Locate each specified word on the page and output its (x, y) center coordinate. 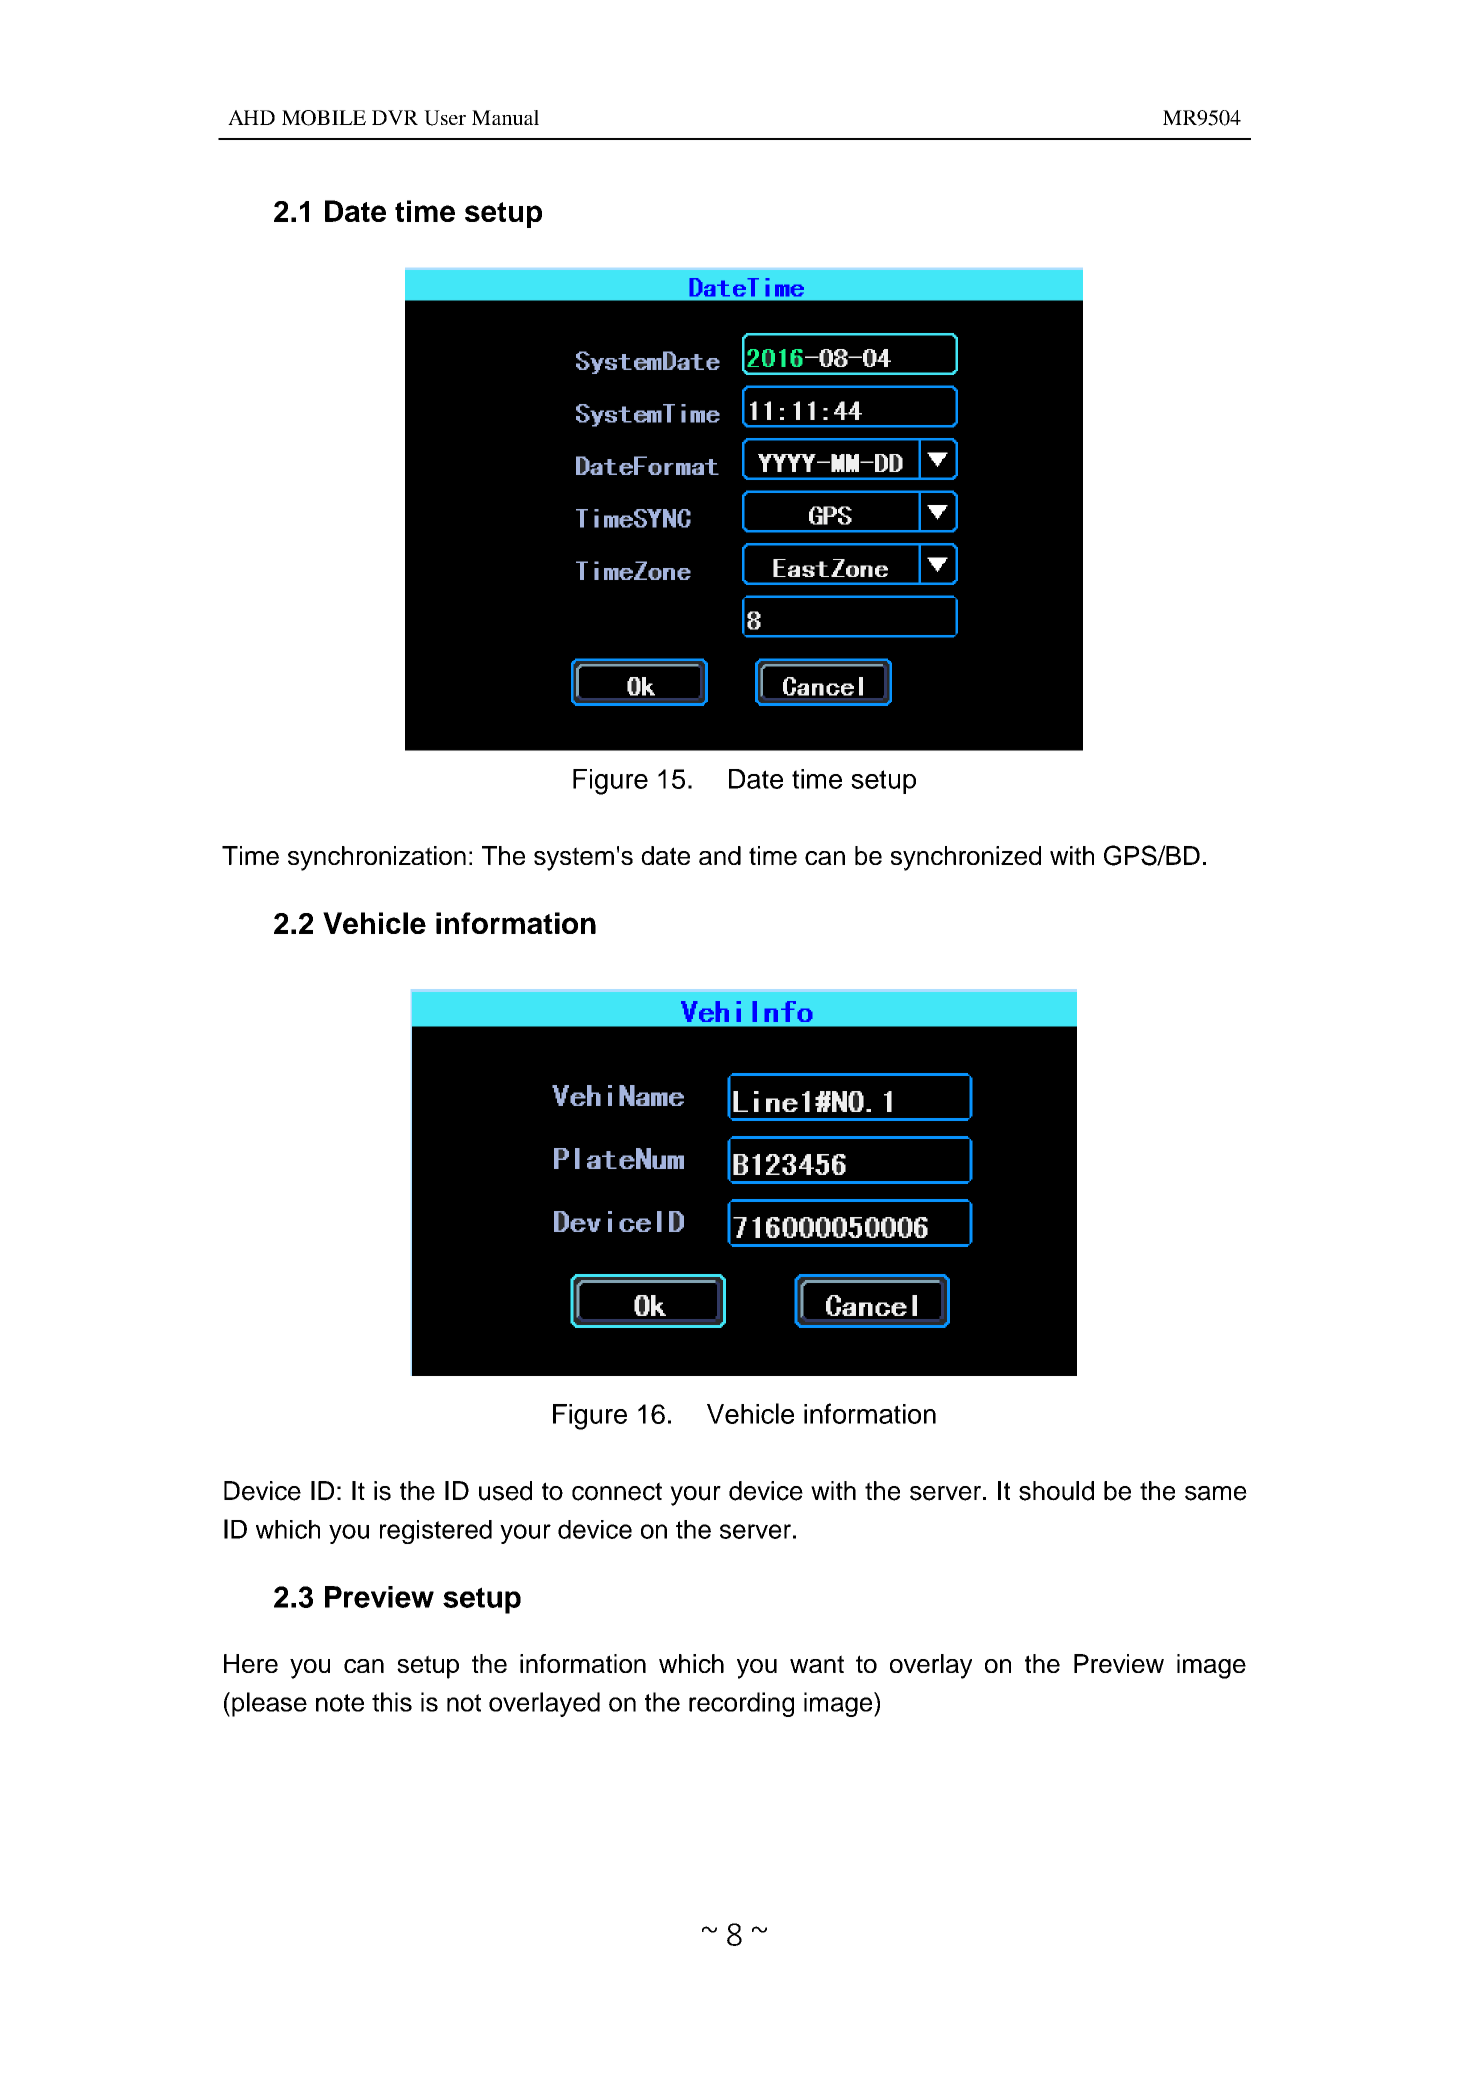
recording (741, 1704)
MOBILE (324, 118)
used (505, 1491)
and (720, 855)
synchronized (966, 858)
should (1056, 1491)
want (817, 1664)
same (1216, 1493)
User (445, 118)
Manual (505, 117)
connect (617, 1491)
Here (251, 1663)
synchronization (377, 858)
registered (436, 1532)
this (392, 1702)
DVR (395, 117)
